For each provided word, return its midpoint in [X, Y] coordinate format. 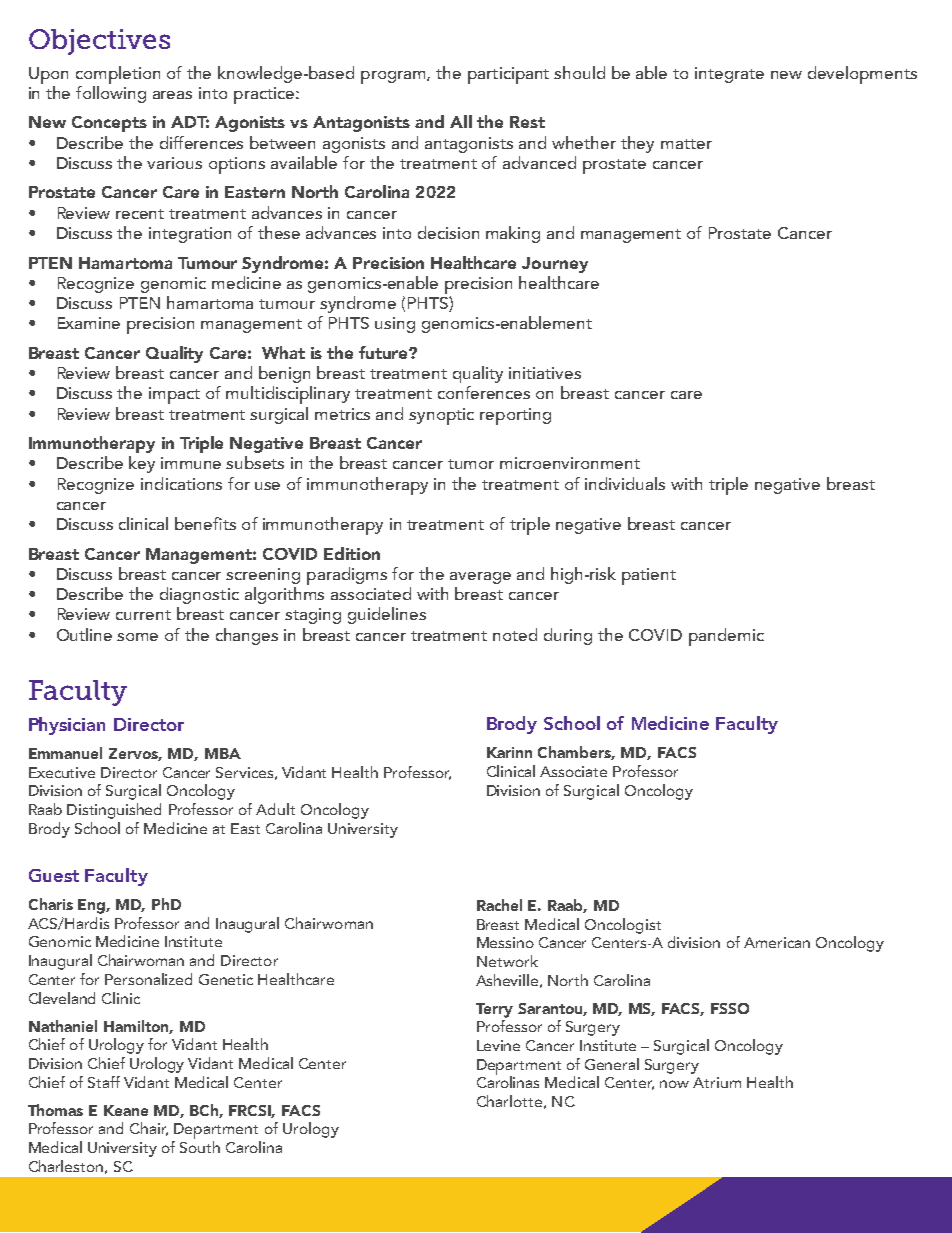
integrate [729, 75]
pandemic [726, 637]
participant [508, 75]
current [143, 615]
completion [118, 75]
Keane [126, 1110]
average [480, 578]
